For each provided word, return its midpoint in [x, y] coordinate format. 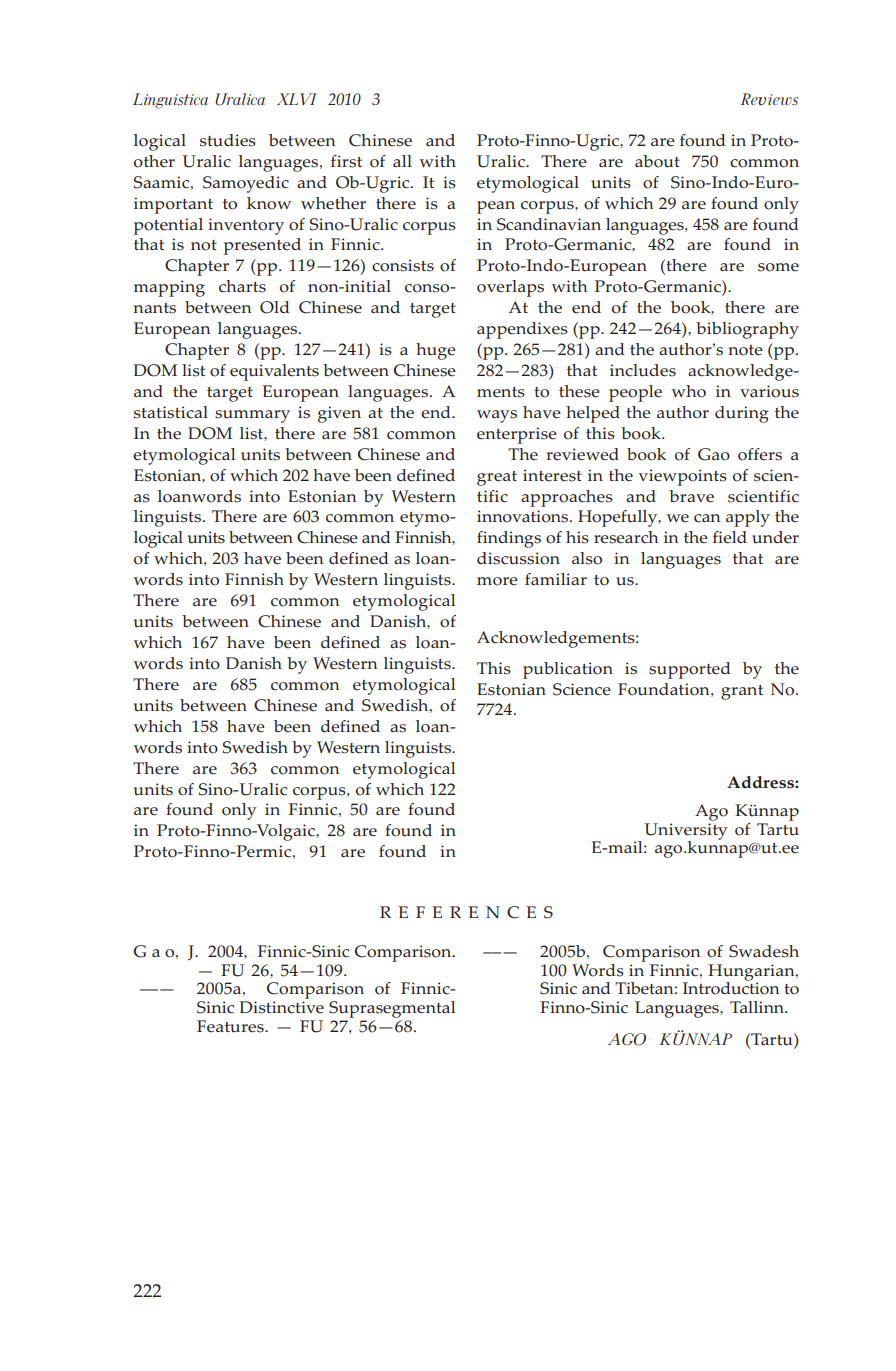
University [686, 832]
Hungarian [752, 973]
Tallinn [758, 1007]
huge [436, 351]
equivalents [274, 372]
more [497, 581]
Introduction [731, 987]
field [730, 537]
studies [228, 140]
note [745, 350]
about [657, 161]
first [346, 161]
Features [231, 1026]
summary [252, 416]
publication [568, 670]
